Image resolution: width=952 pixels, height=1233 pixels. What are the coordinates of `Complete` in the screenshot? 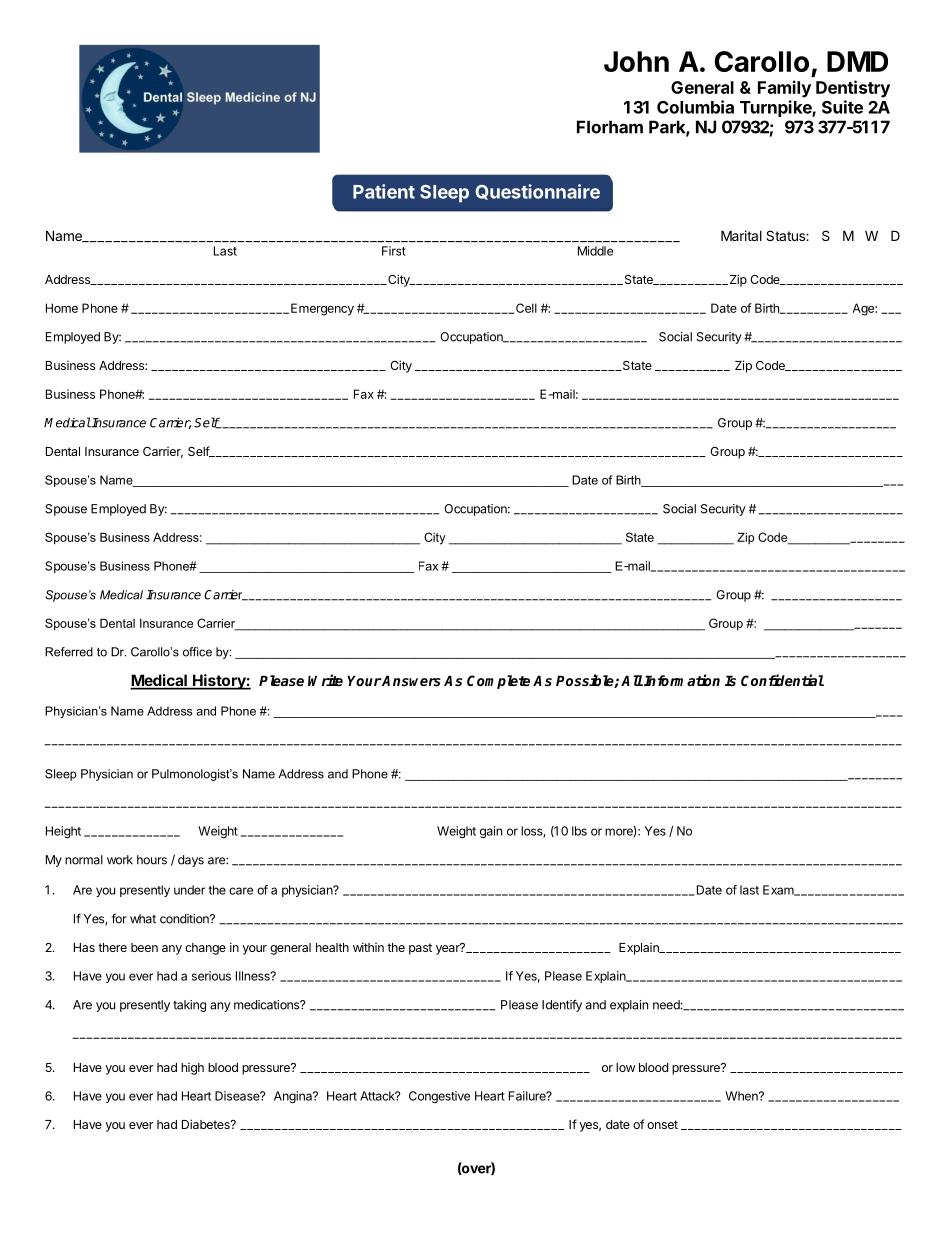 It's located at (498, 682).
